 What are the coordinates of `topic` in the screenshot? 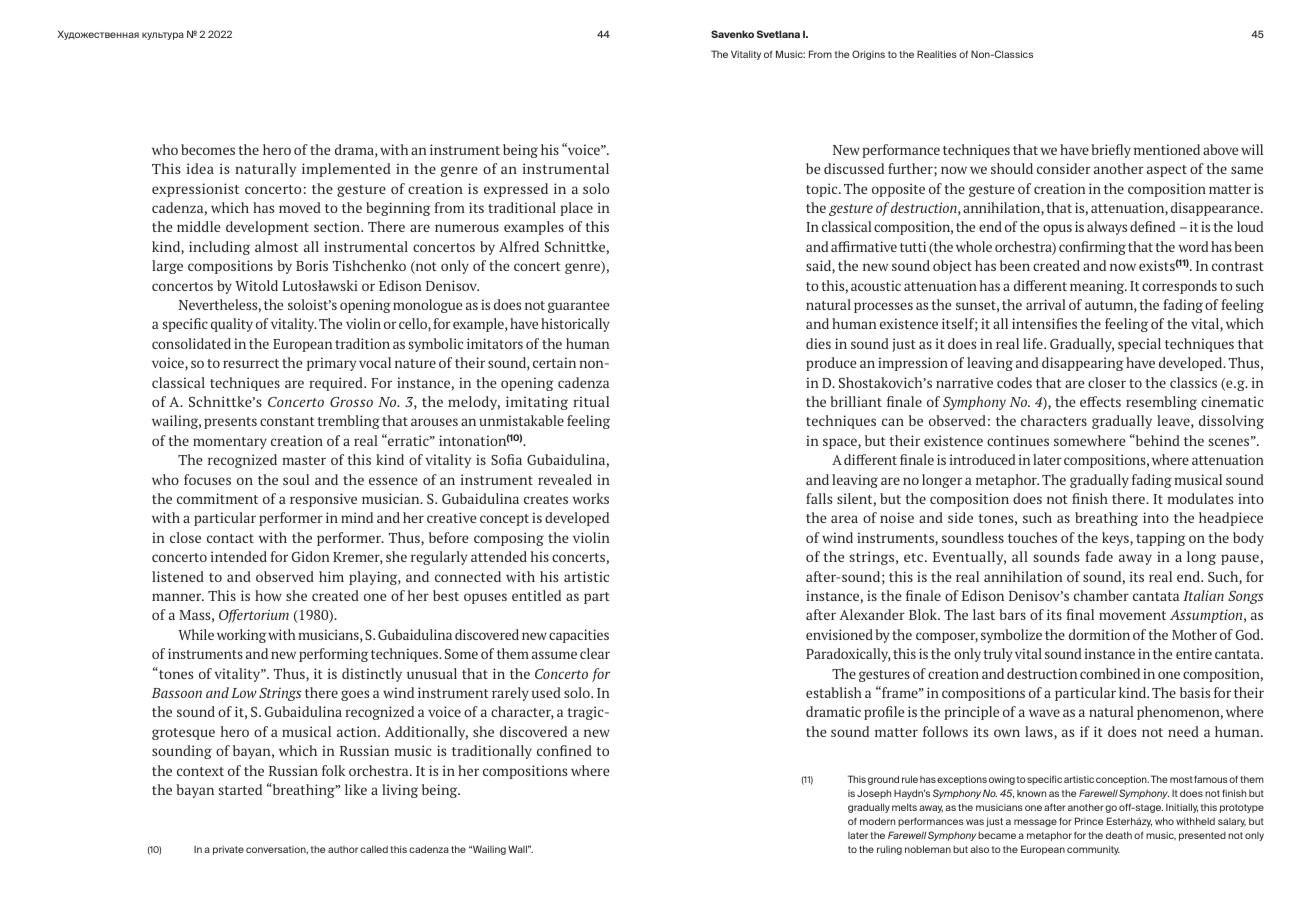 It's located at (823, 190).
